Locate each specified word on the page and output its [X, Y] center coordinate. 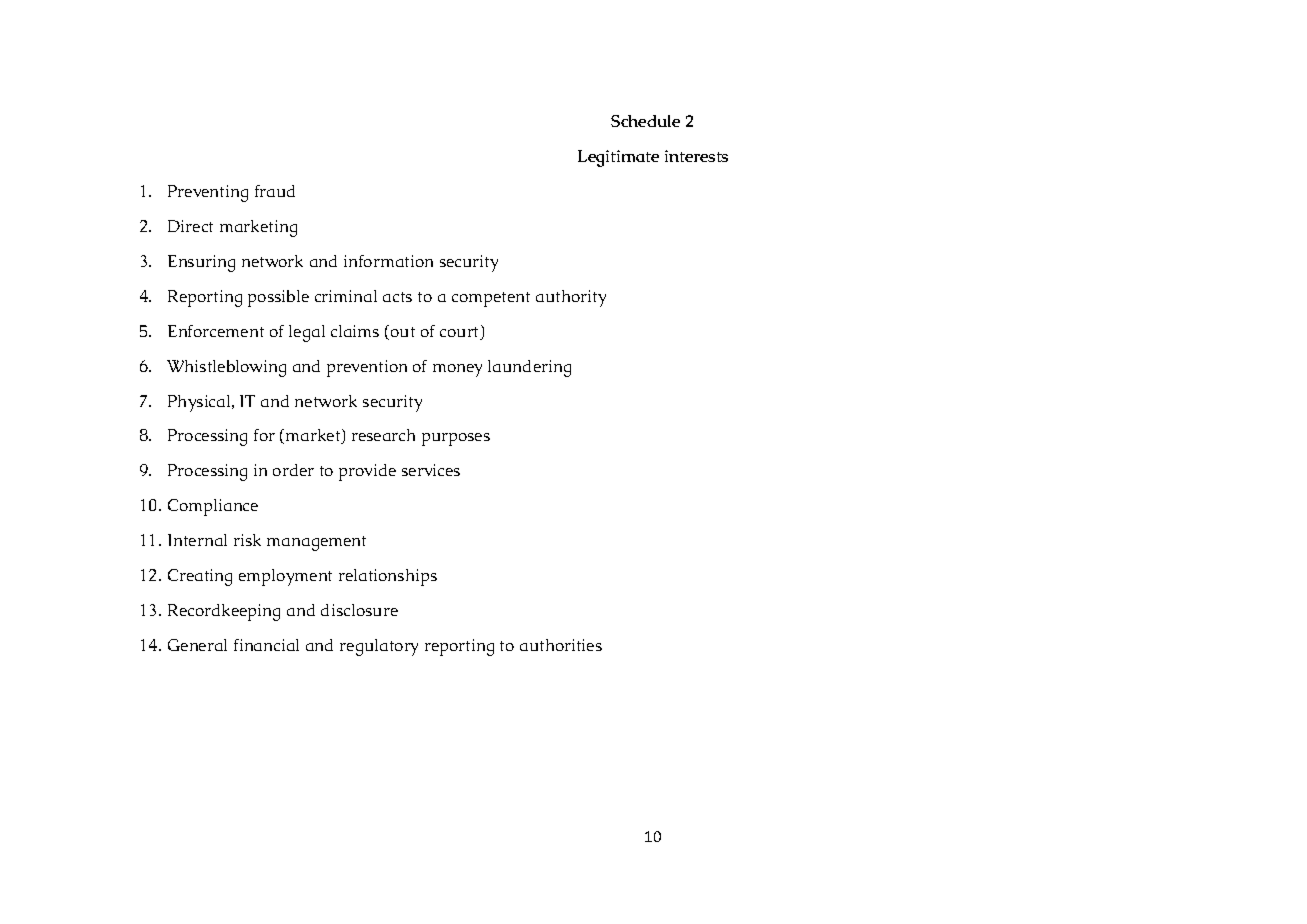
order [293, 470]
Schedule [645, 121]
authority [571, 298]
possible [278, 298]
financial [266, 645]
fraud [275, 191]
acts [397, 297]
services [431, 470]
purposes [456, 439]
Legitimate [618, 158]
